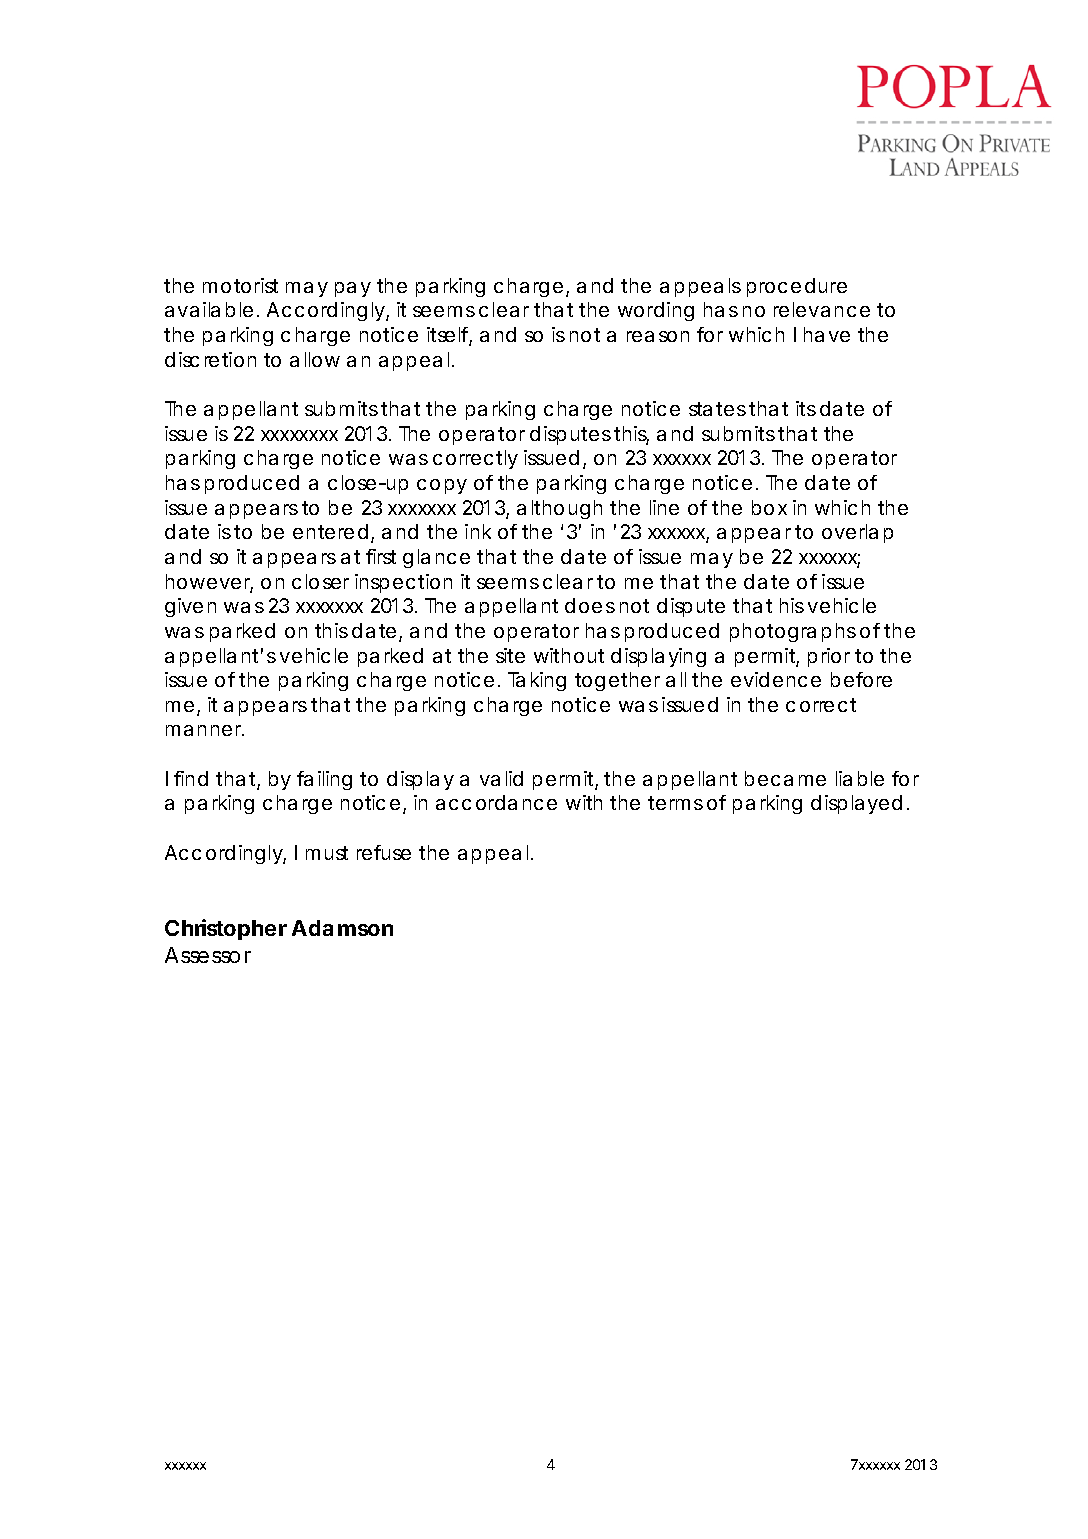  Describe the element at coordinates (717, 409) in the screenshot. I see `states` at that location.
